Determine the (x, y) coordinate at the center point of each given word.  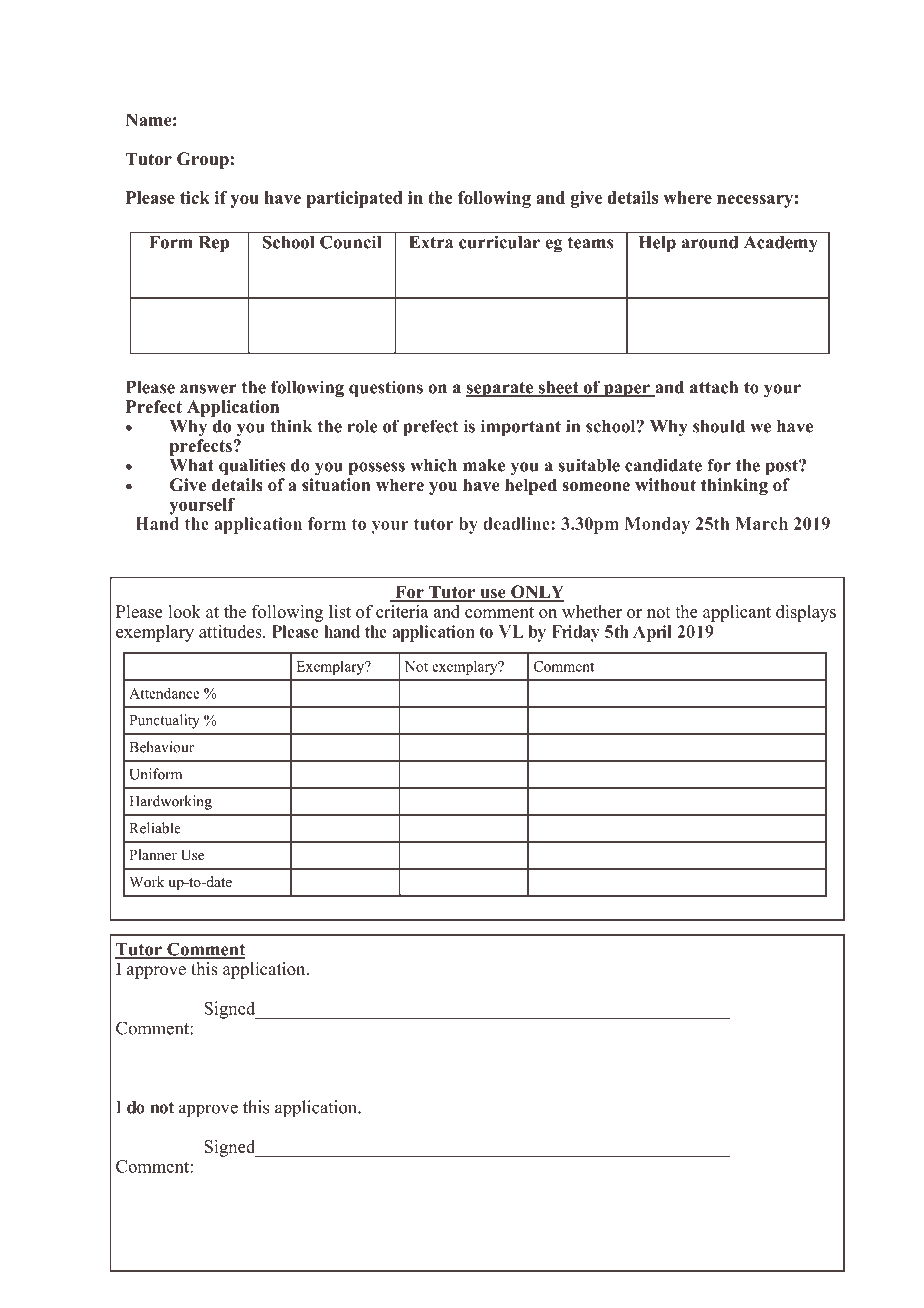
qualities (252, 467)
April (652, 633)
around (710, 242)
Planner (153, 854)
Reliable (155, 828)
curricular (499, 242)
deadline (517, 523)
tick (195, 197)
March (761, 523)
